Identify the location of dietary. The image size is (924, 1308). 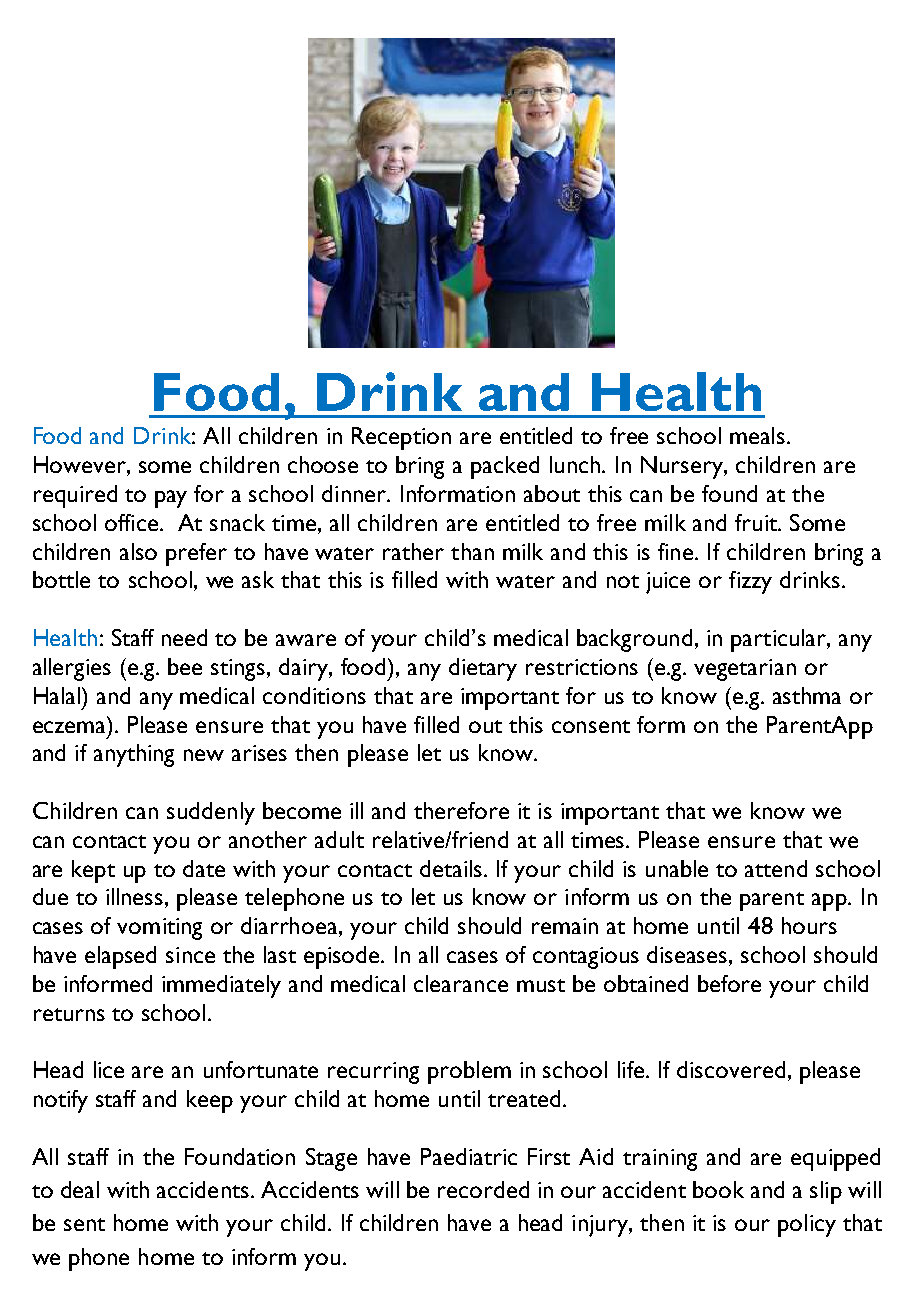
(483, 669).
